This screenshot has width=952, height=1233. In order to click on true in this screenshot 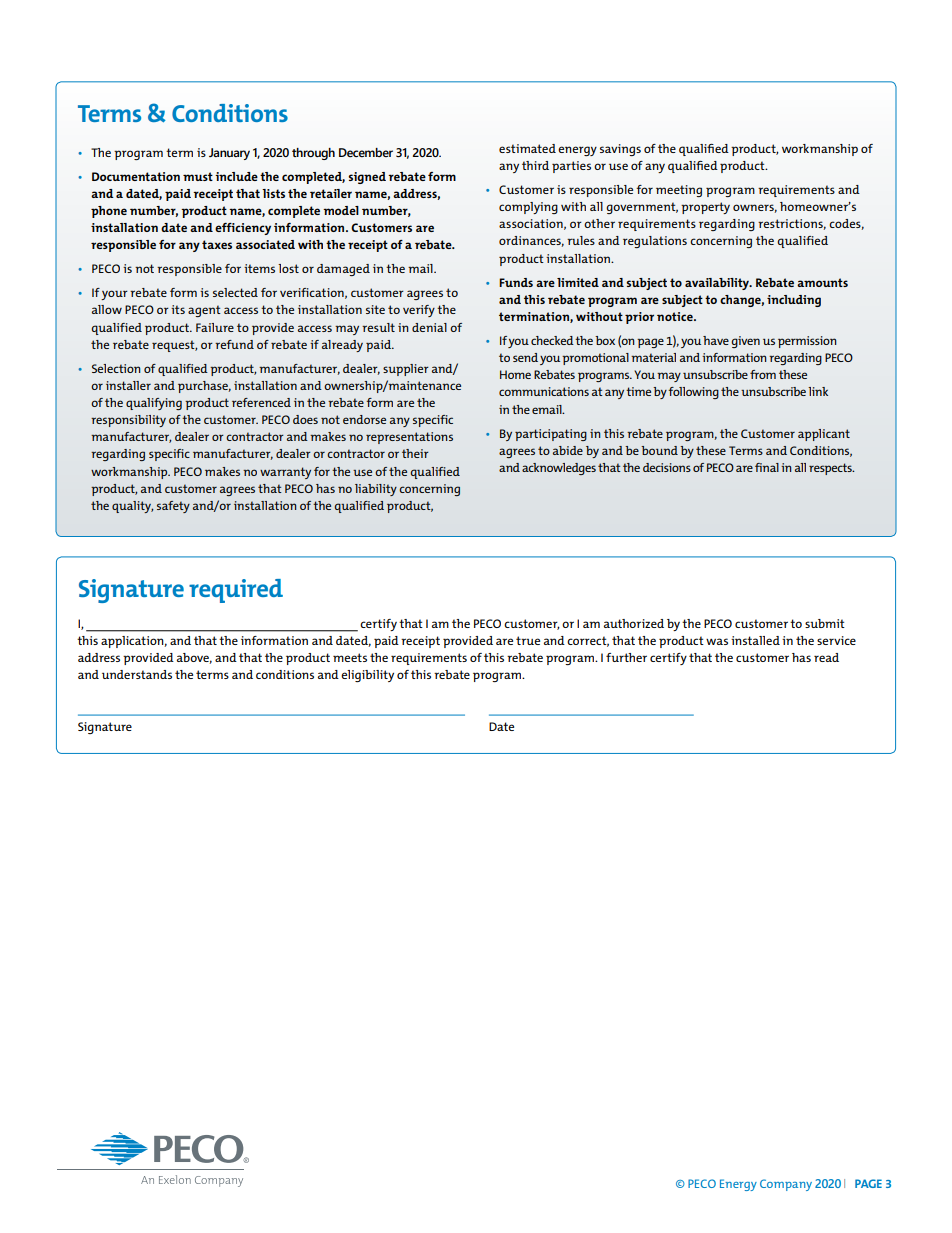, I will do `click(528, 640)`.
